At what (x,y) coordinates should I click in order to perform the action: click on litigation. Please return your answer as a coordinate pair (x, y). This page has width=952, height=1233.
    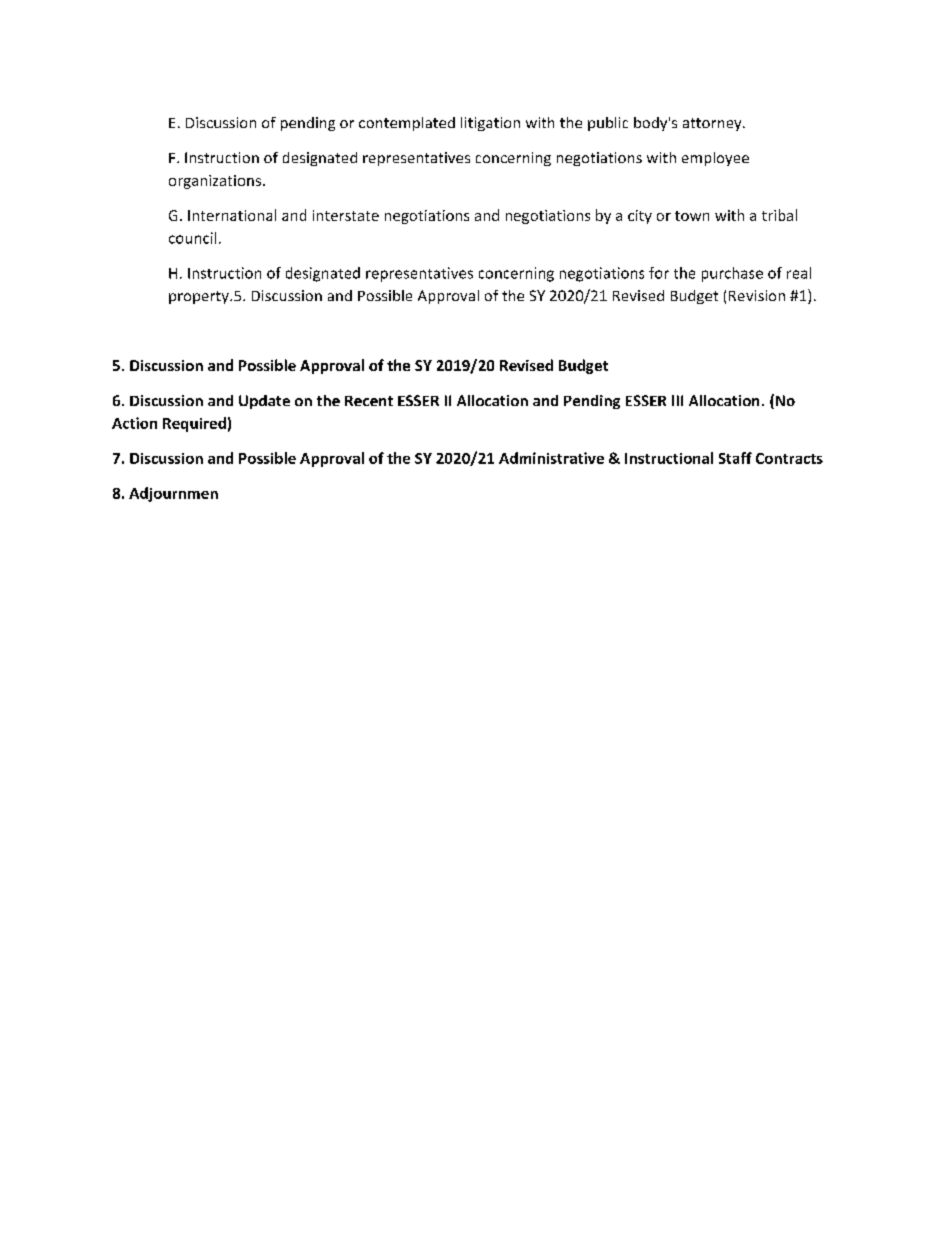
    Looking at the image, I should click on (490, 124).
